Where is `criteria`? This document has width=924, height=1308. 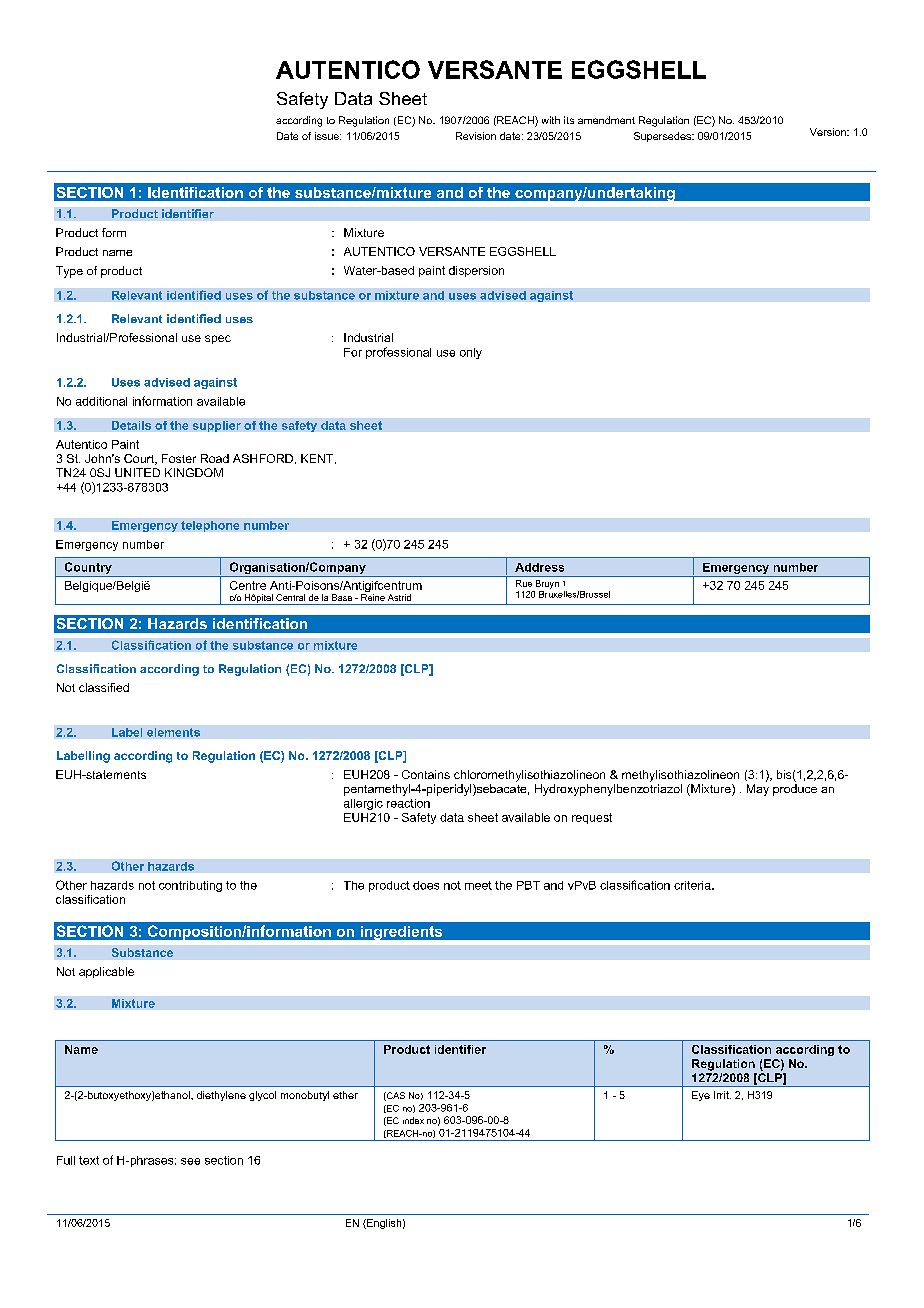
criteria is located at coordinates (693, 885).
